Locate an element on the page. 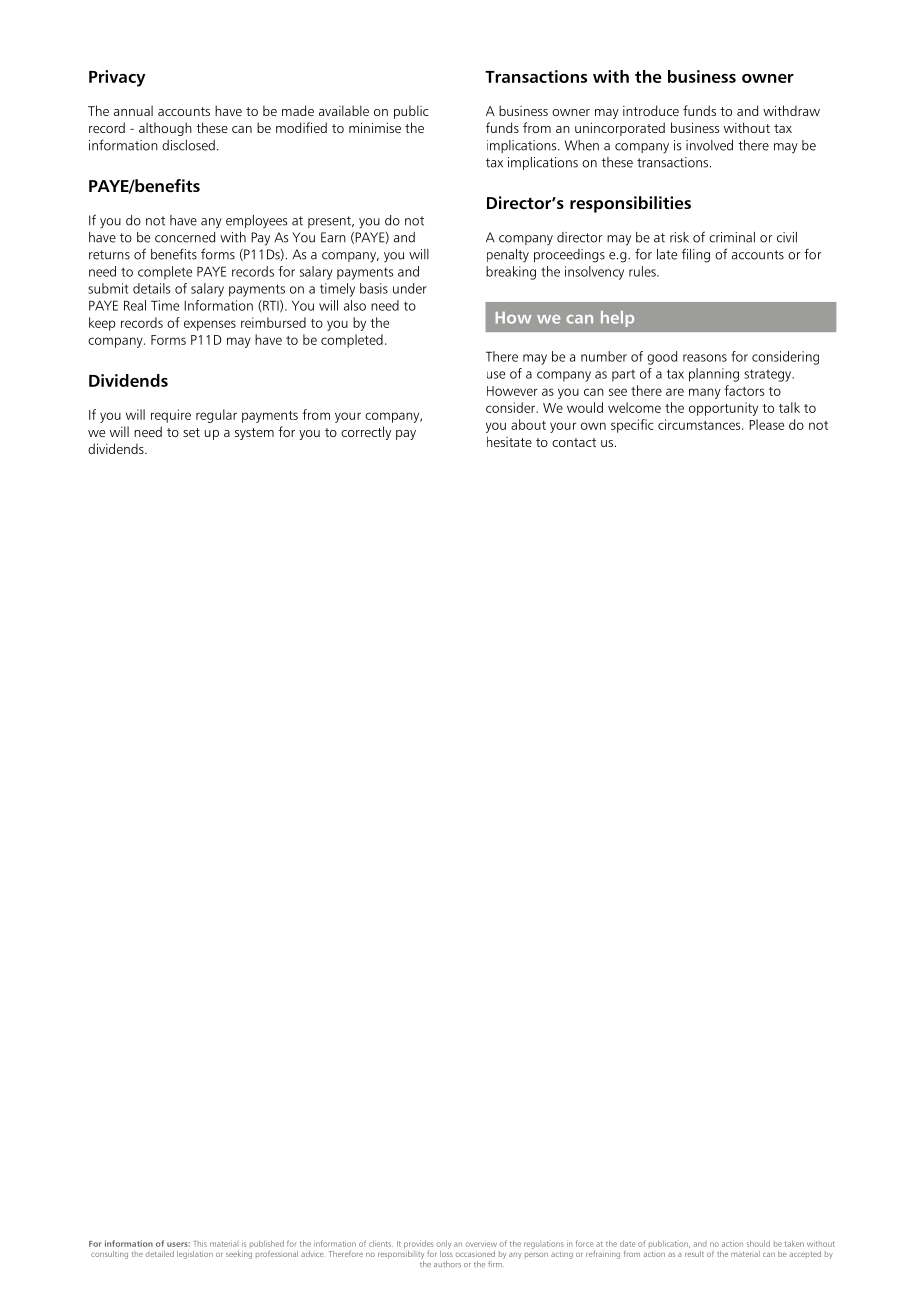  circumstances is located at coordinates (700, 424).
